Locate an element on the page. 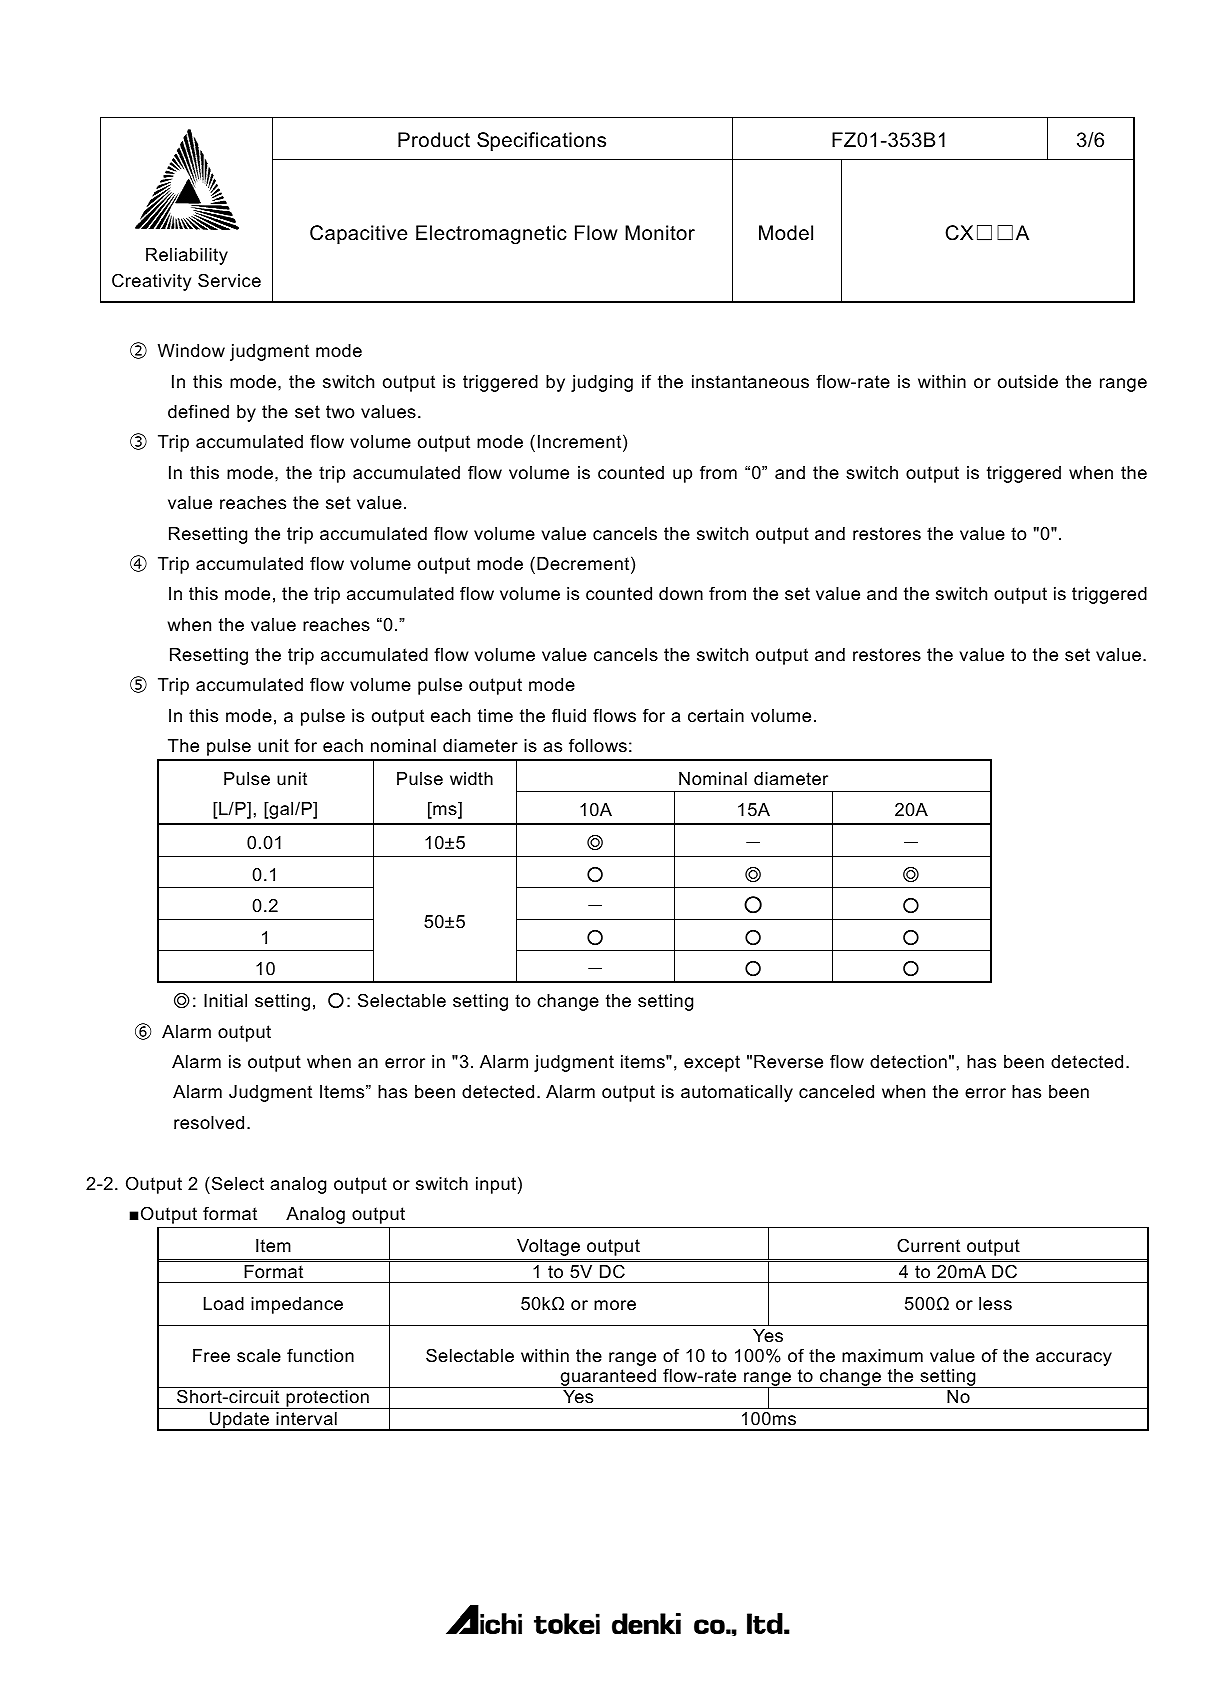 Image resolution: width=1205 pixels, height=1705 pixels. defined is located at coordinates (198, 411).
